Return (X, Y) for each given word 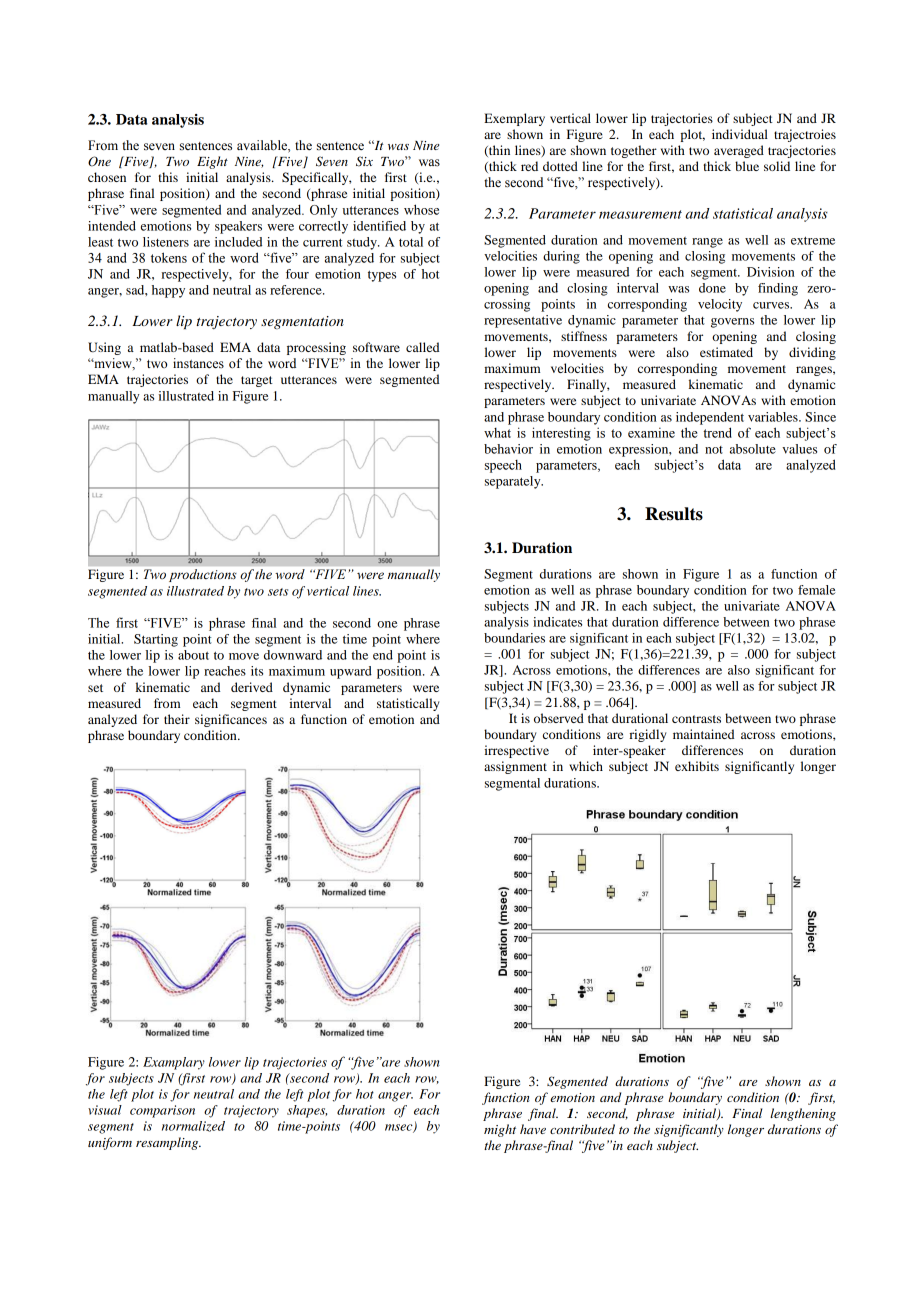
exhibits (697, 766)
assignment (515, 767)
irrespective (516, 751)
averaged (739, 151)
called (423, 347)
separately (514, 482)
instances (198, 363)
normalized (193, 1126)
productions (202, 575)
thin (498, 151)
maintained (704, 734)
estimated (726, 352)
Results (674, 514)
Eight (212, 162)
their (177, 719)
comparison (162, 1111)
